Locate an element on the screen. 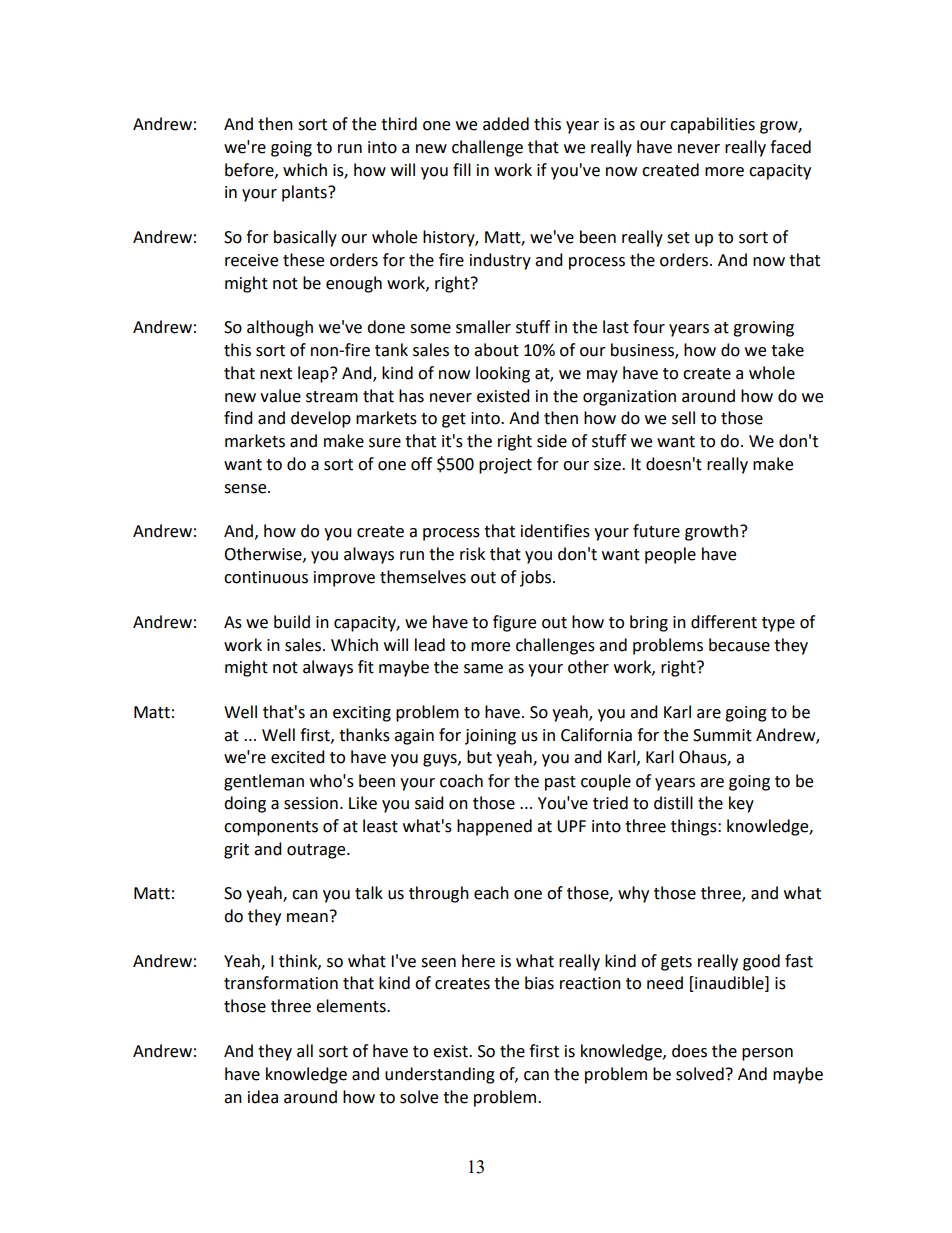 The width and height of the screenshot is (952, 1233). plants is located at coordinates (305, 193).
